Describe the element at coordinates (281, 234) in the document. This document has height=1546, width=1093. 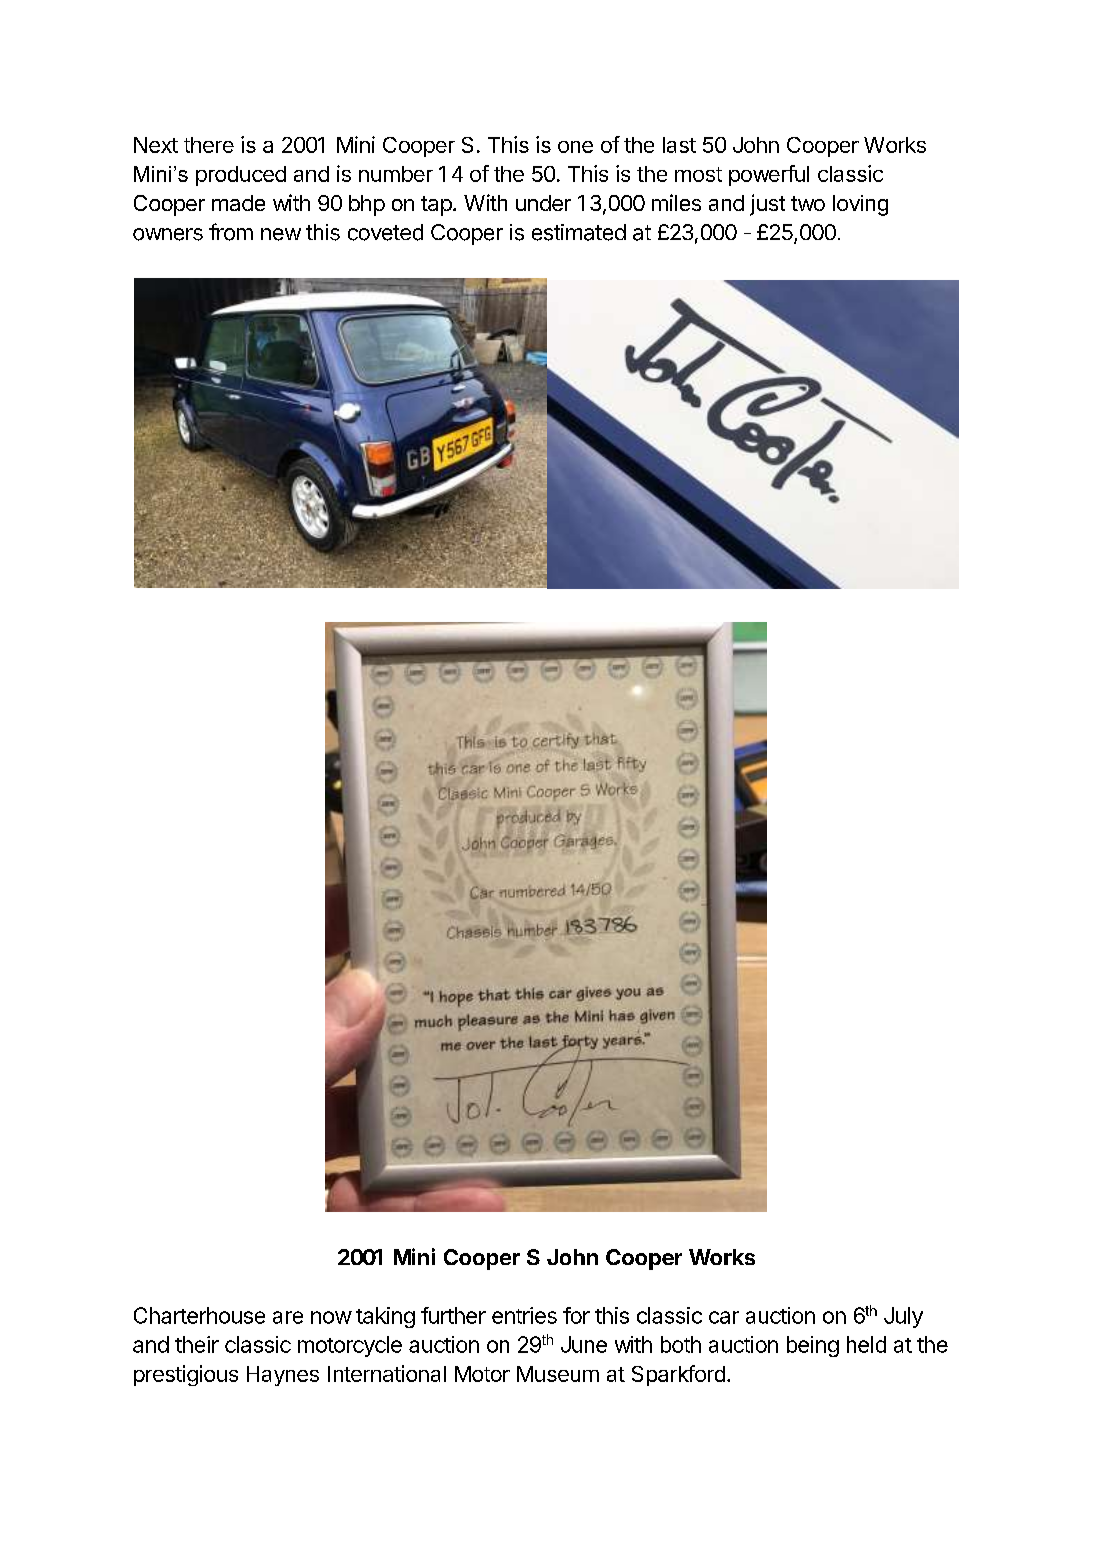
I see `new` at that location.
